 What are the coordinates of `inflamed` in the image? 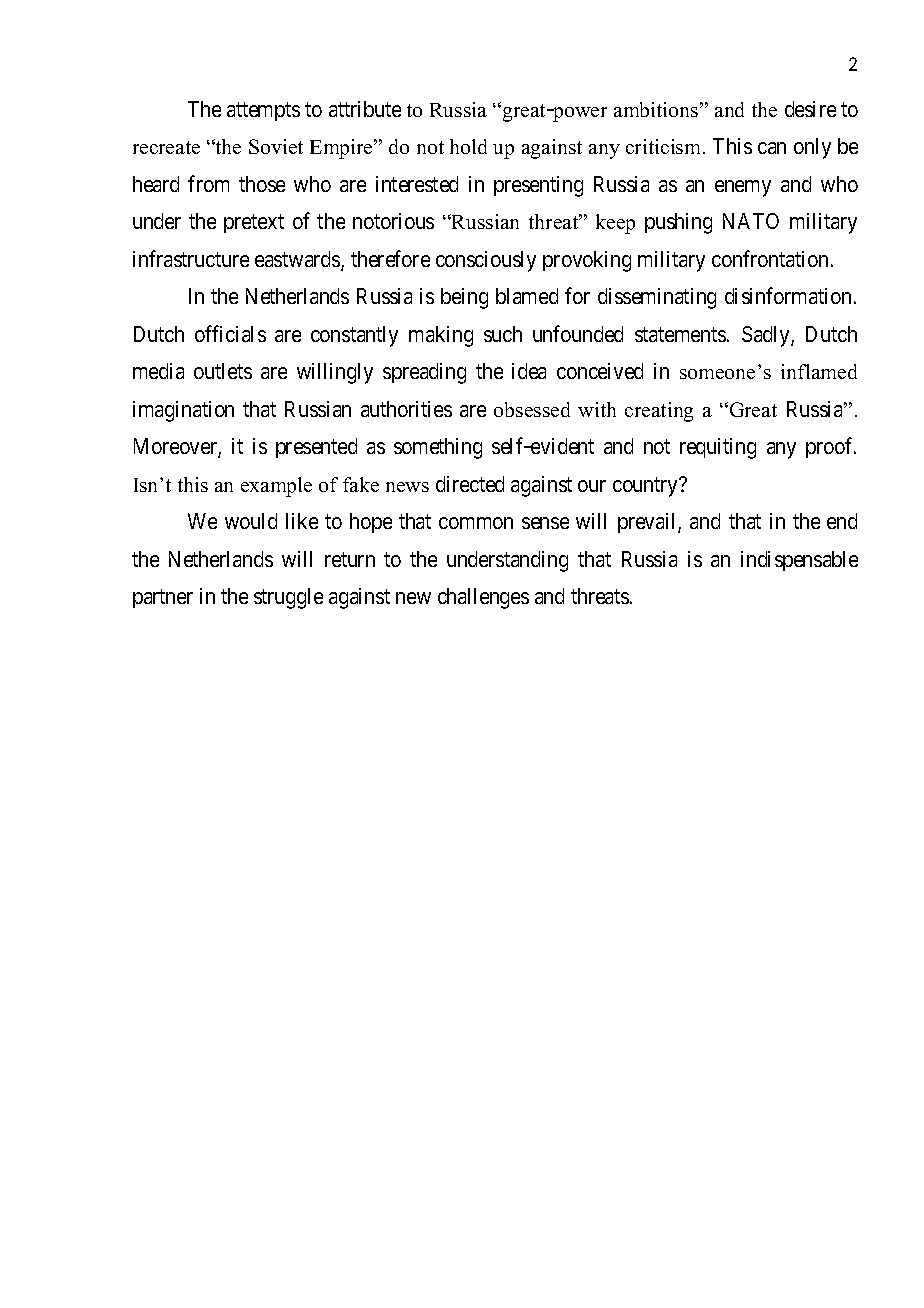 It's located at (819, 371).
